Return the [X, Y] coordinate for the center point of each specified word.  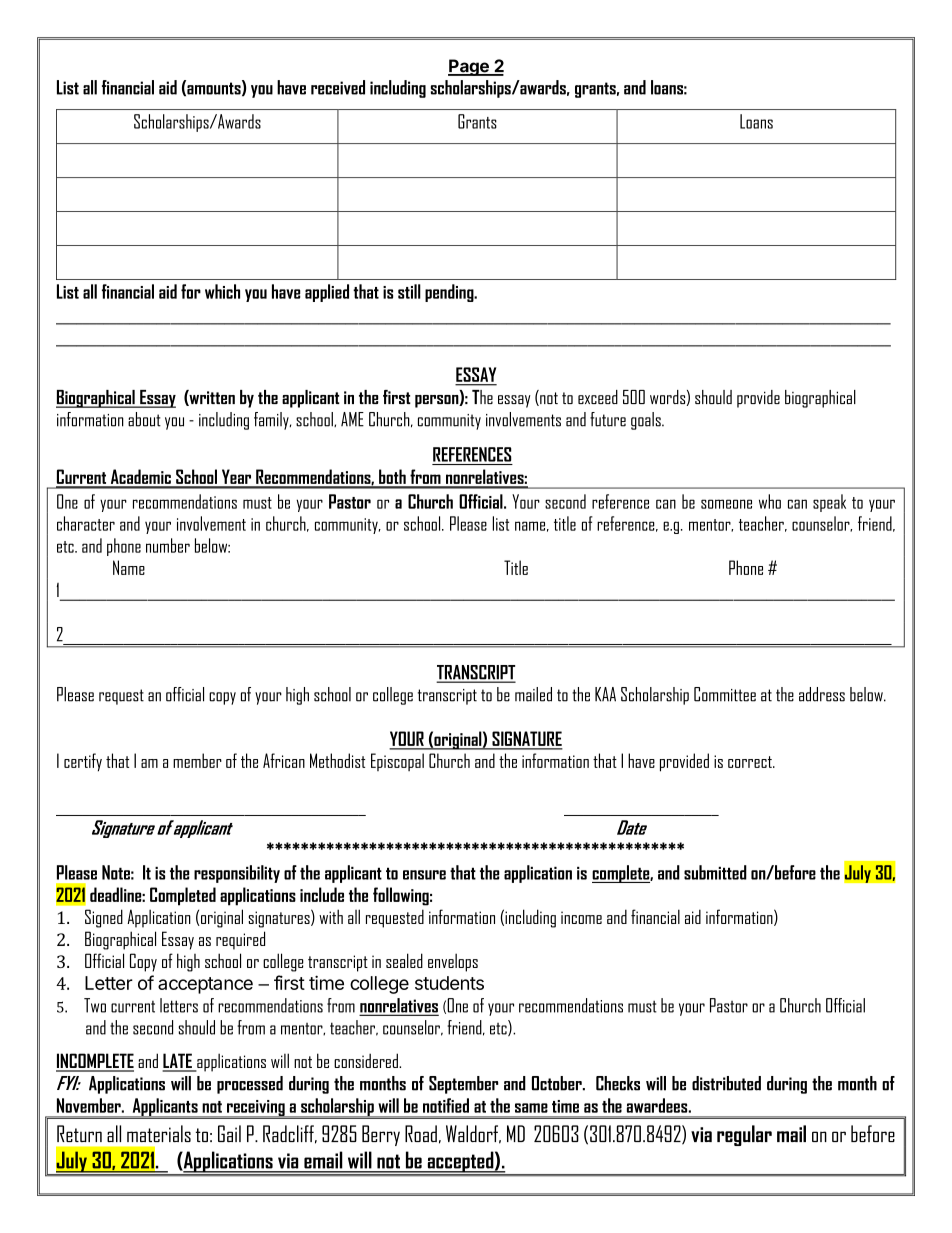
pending [450, 293]
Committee [725, 694]
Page [469, 67]
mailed [533, 694]
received [338, 87]
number [168, 545]
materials [159, 1133]
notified [446, 1105]
